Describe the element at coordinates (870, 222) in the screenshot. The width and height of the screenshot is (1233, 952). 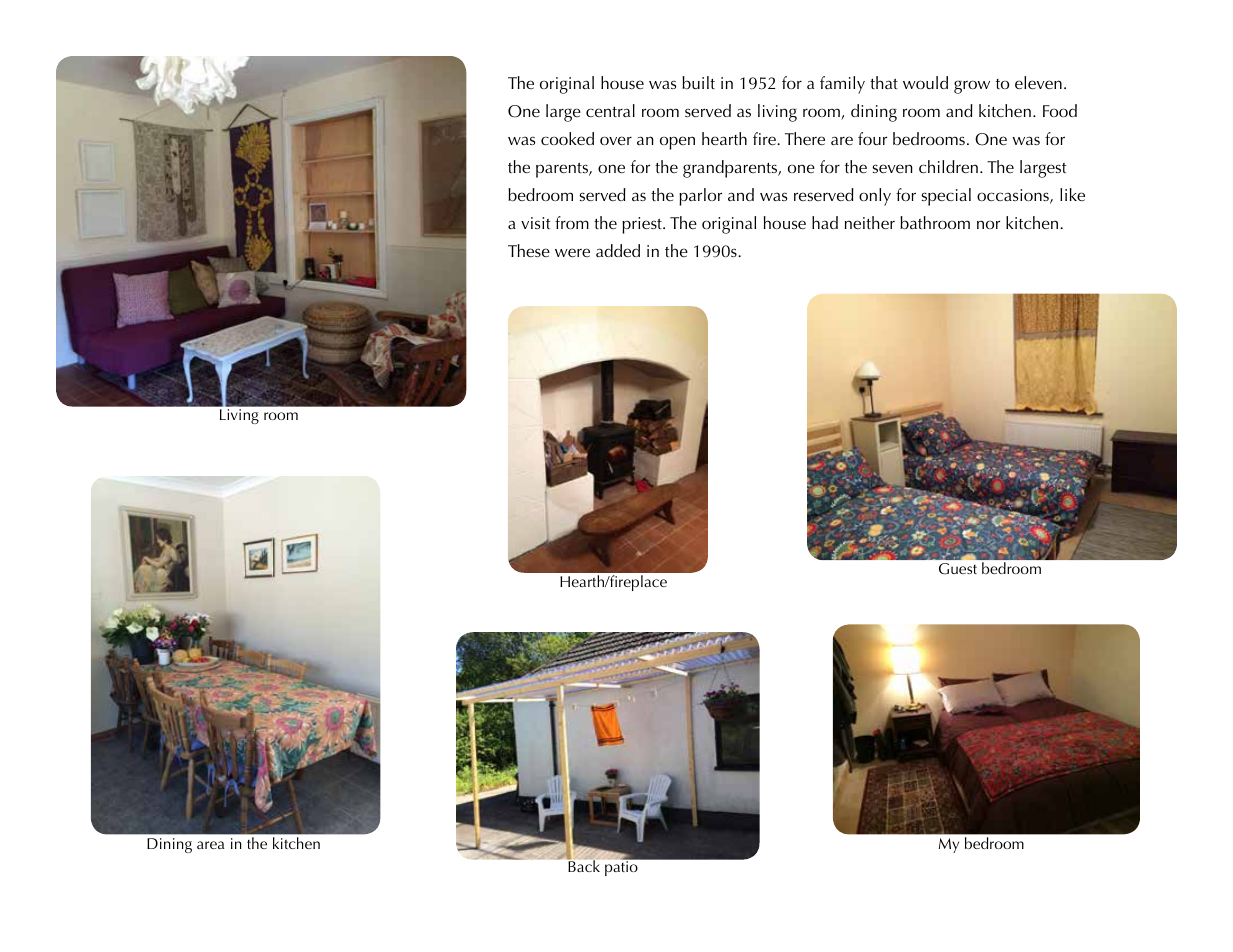
I see `neither` at that location.
